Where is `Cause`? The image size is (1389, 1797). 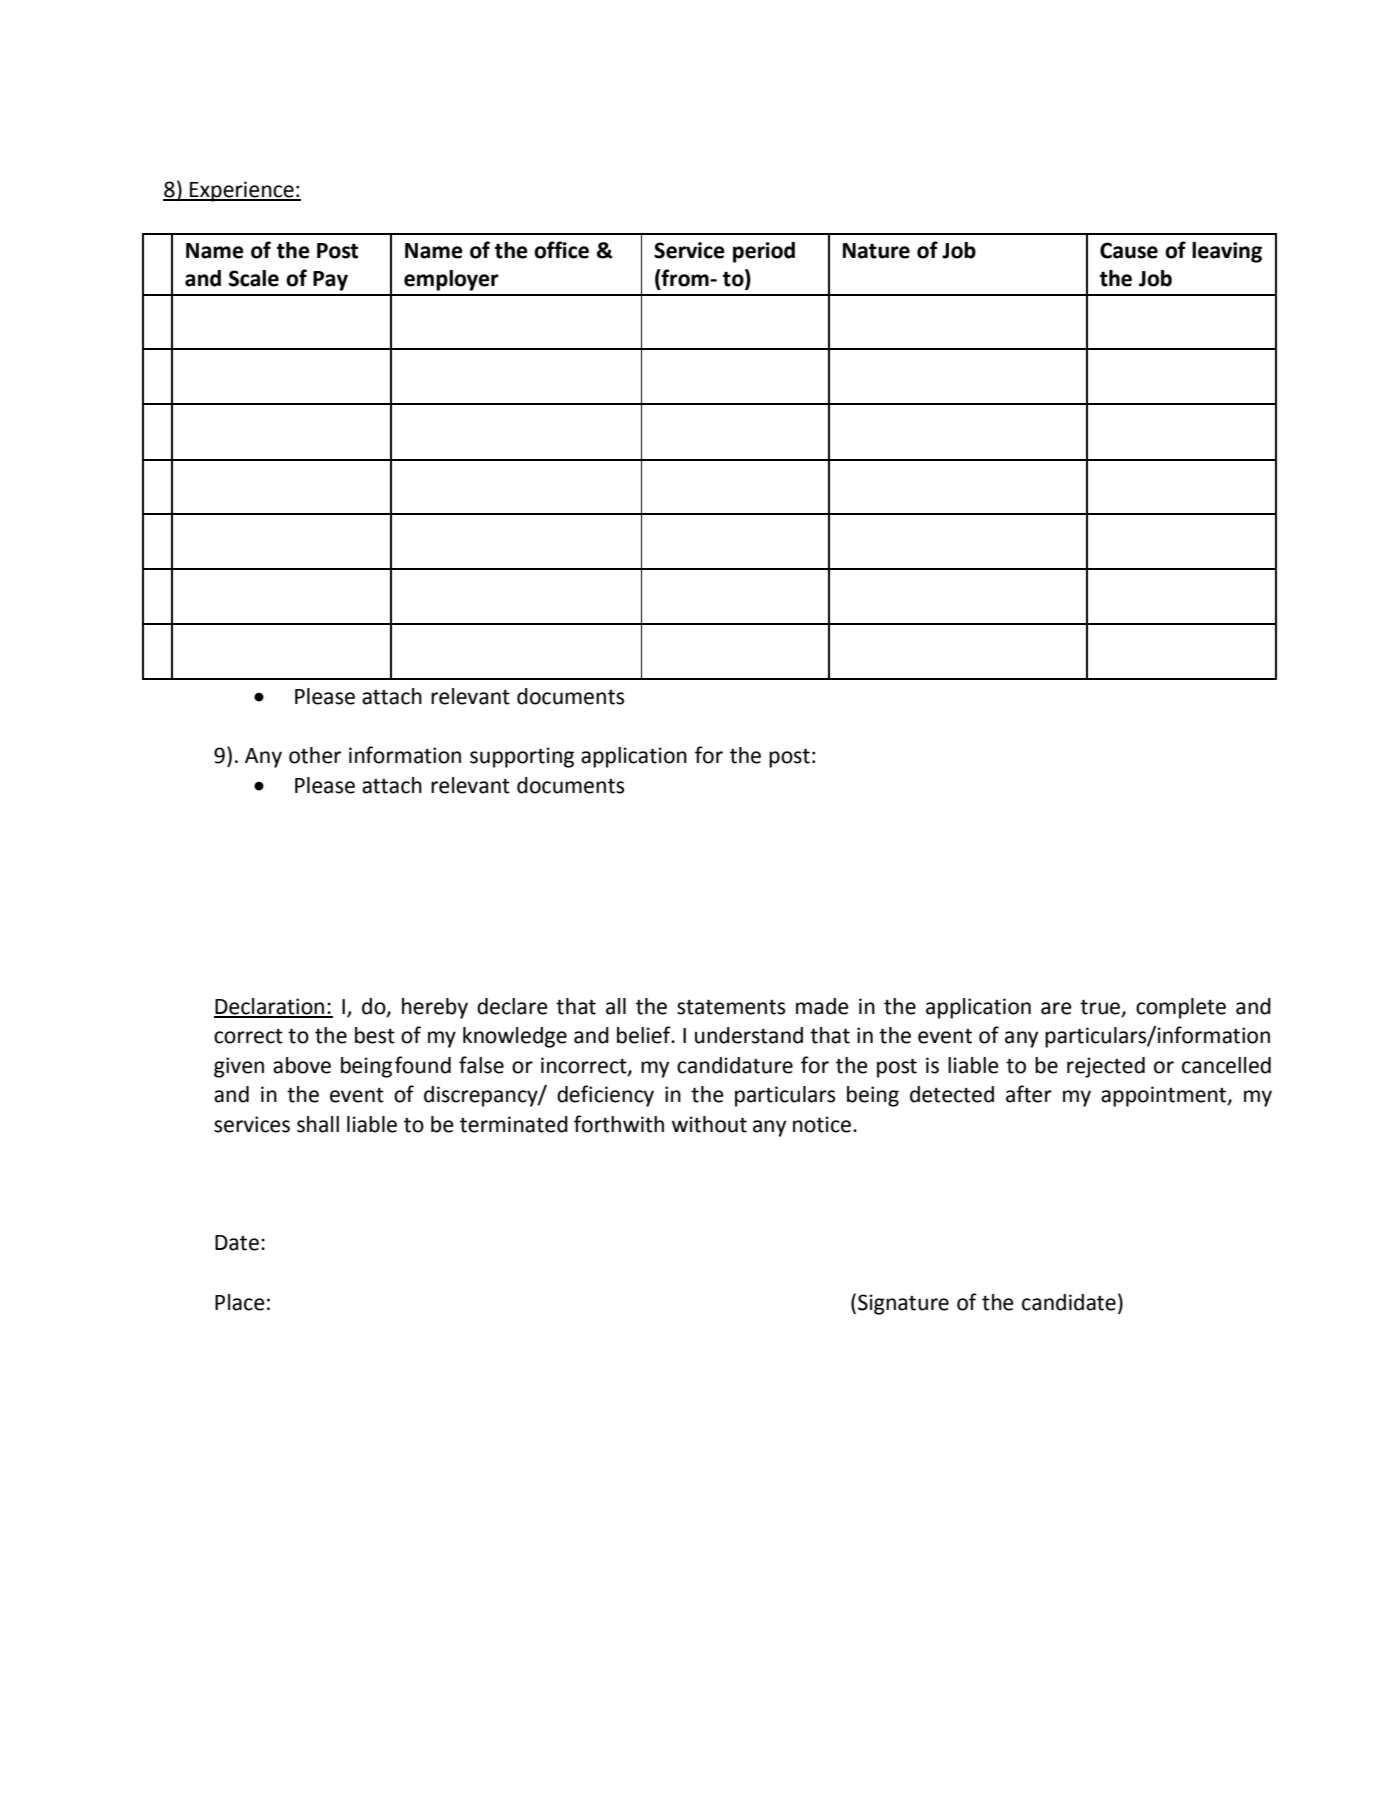 Cause is located at coordinates (1129, 250).
